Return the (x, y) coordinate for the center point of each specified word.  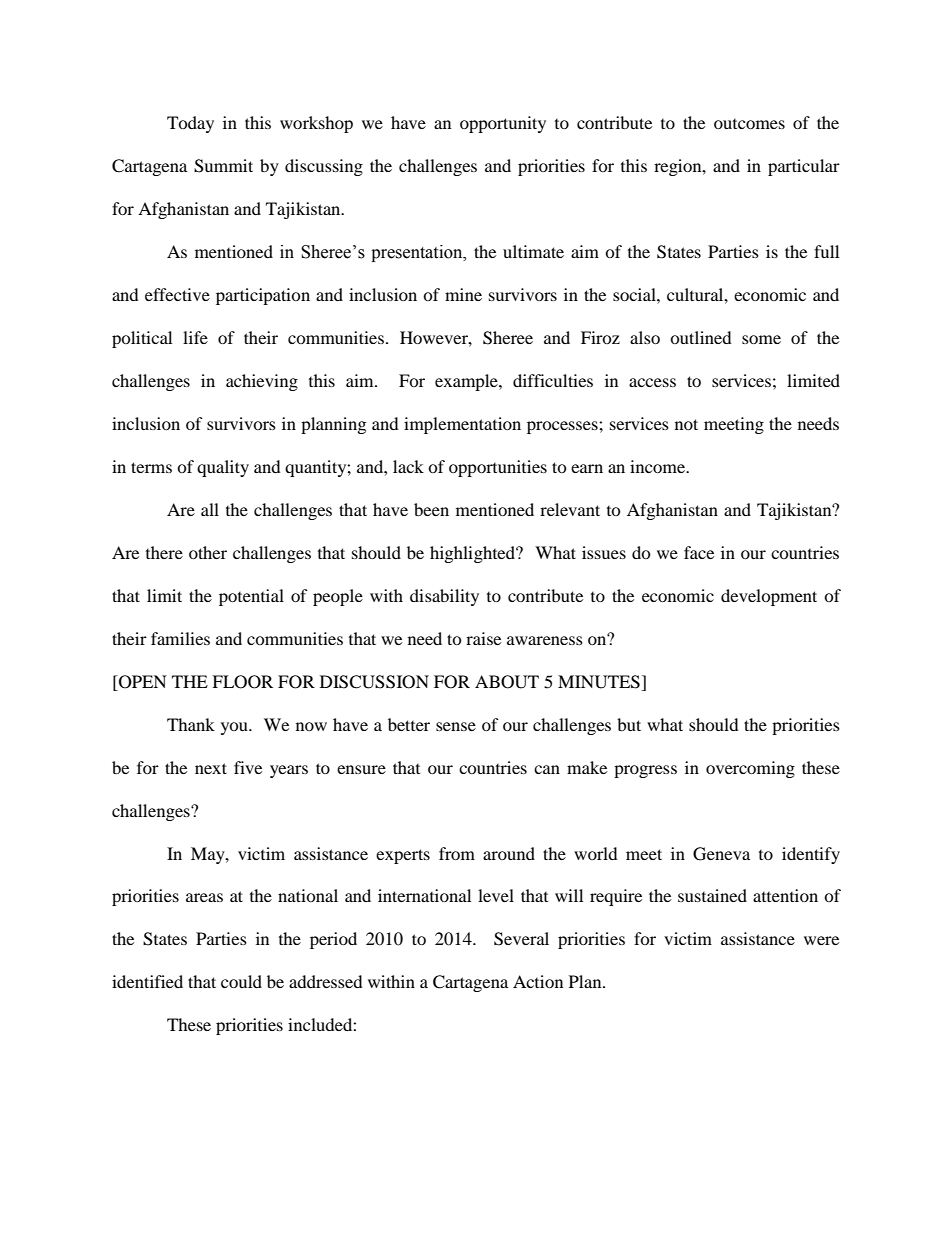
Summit (223, 166)
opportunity (503, 124)
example (467, 382)
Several (521, 939)
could (241, 981)
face (699, 552)
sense (456, 726)
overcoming (750, 769)
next (211, 768)
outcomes (749, 124)
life (195, 337)
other (208, 552)
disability (444, 597)
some (761, 339)
